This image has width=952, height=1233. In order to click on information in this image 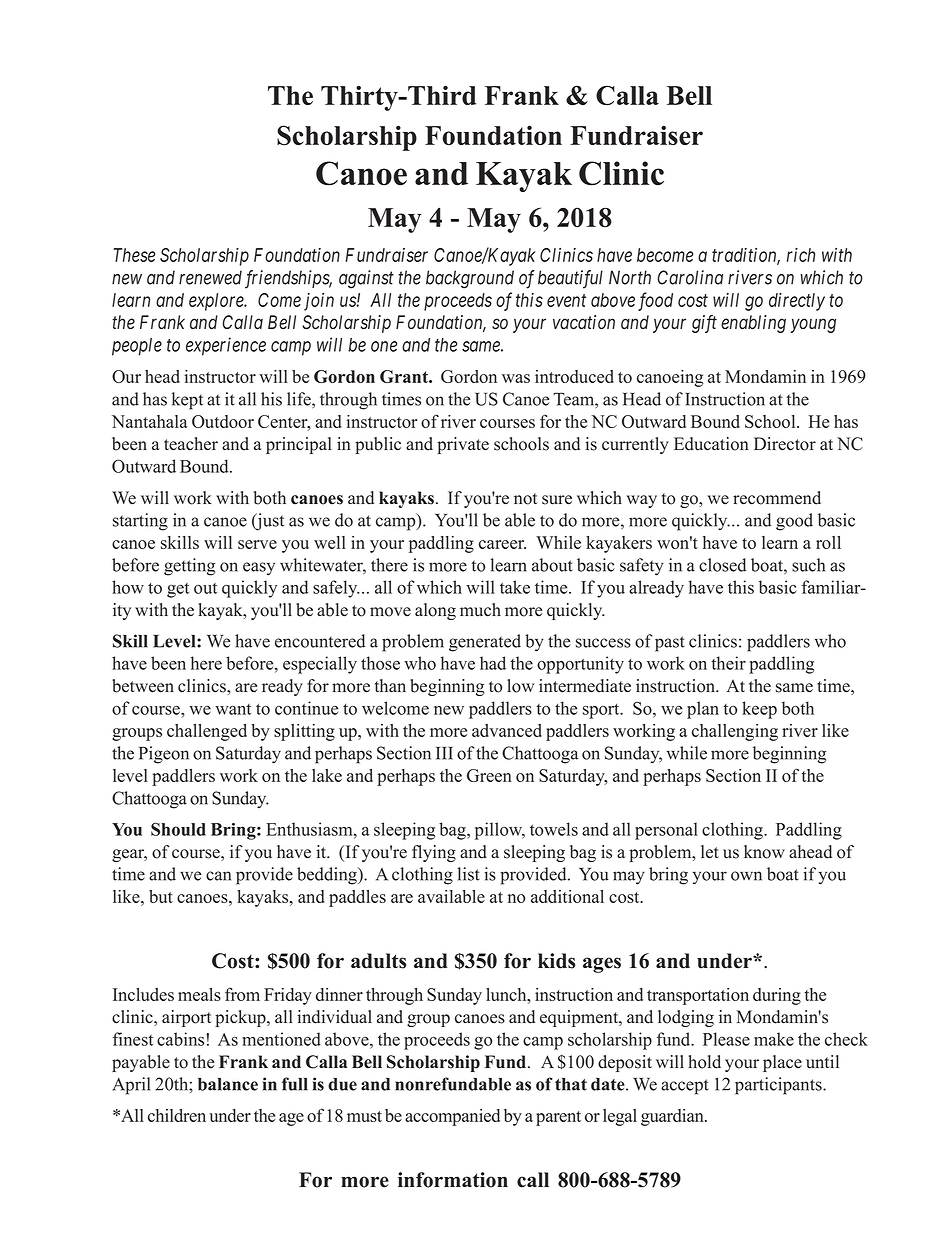, I will do `click(453, 1180)`.
